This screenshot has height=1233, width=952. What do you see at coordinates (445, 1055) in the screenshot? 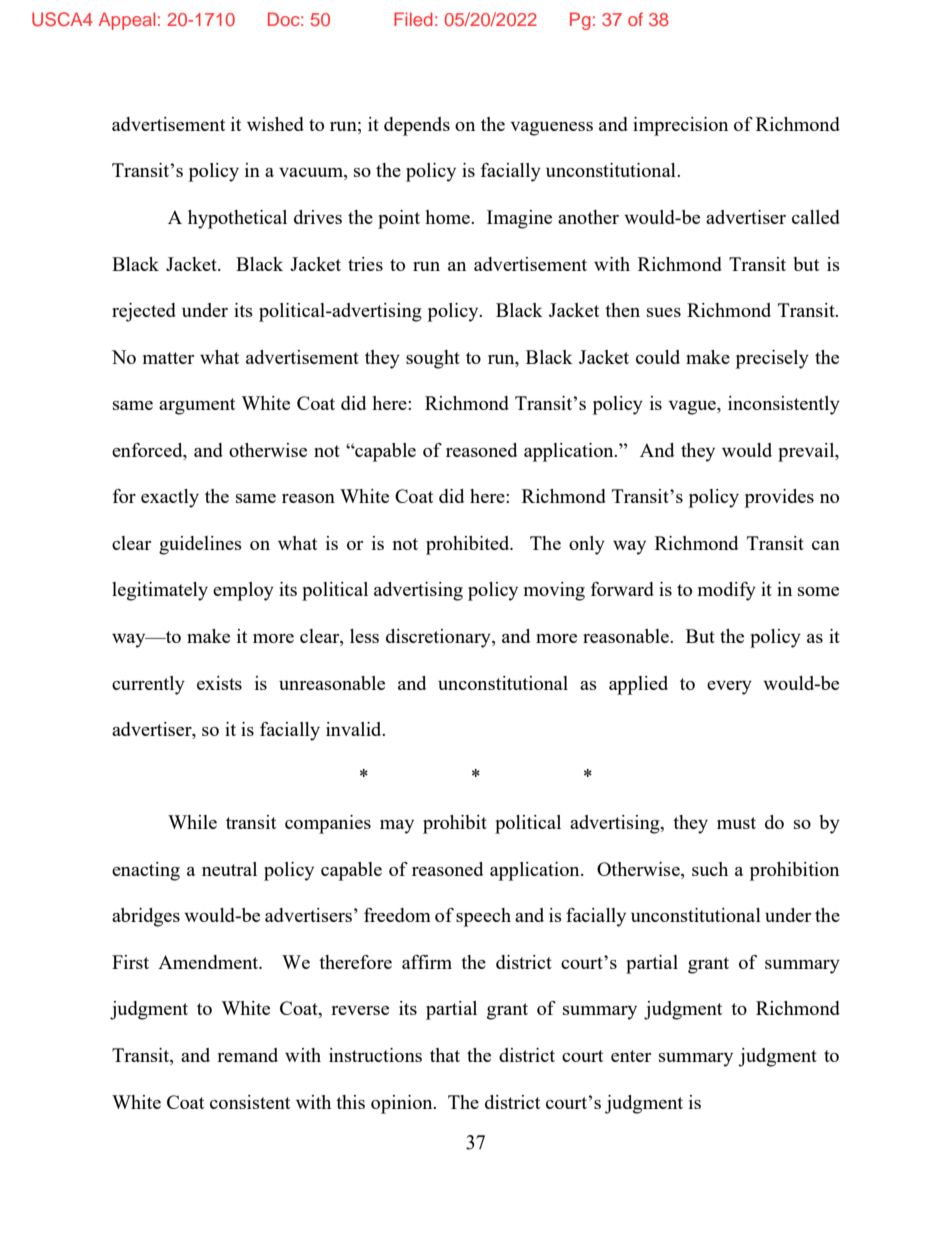
I see `that` at bounding box center [445, 1055].
